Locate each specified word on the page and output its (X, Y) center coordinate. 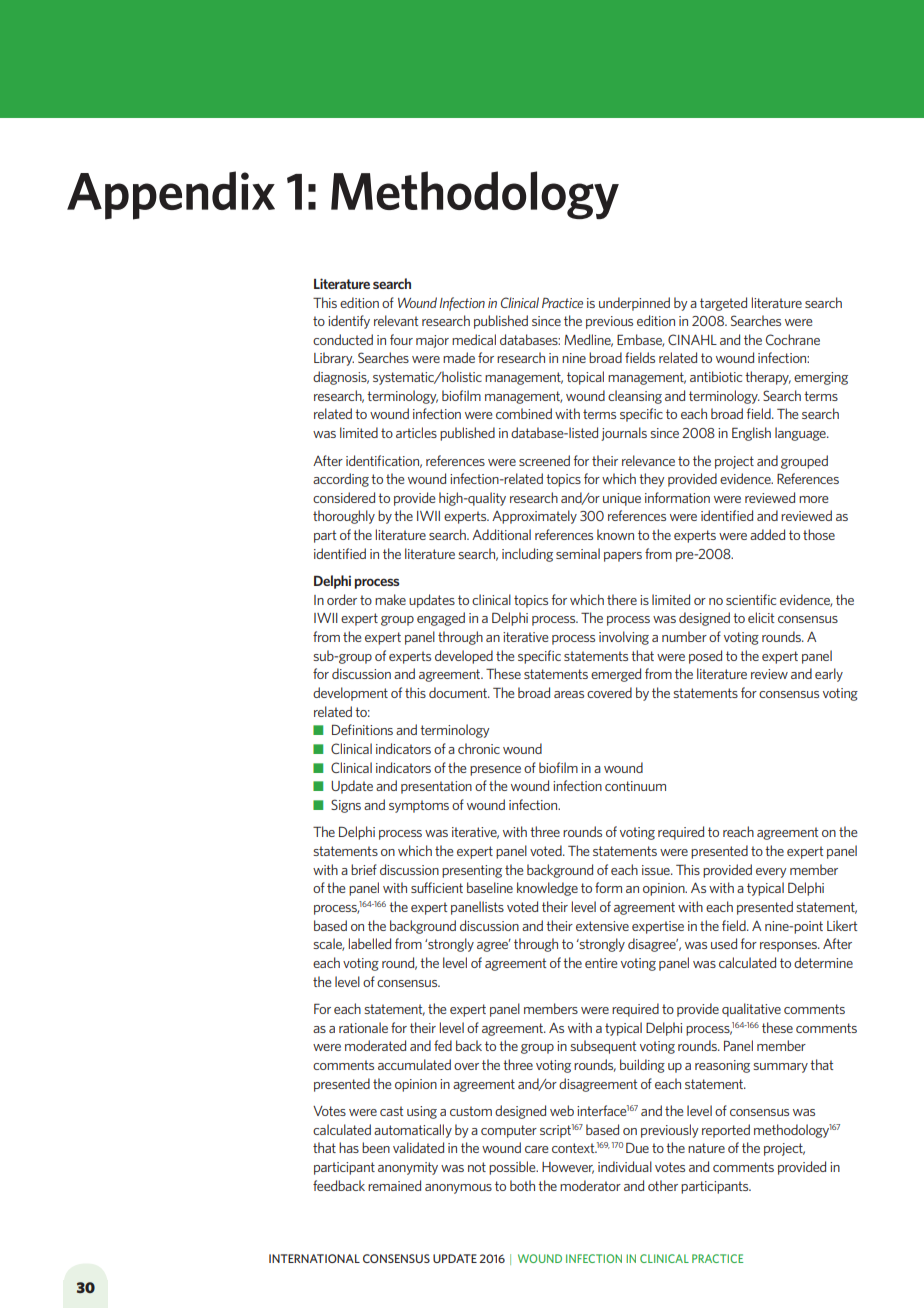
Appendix (171, 195)
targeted (723, 304)
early (829, 675)
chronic (479, 748)
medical (474, 339)
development (350, 694)
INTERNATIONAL (314, 1258)
